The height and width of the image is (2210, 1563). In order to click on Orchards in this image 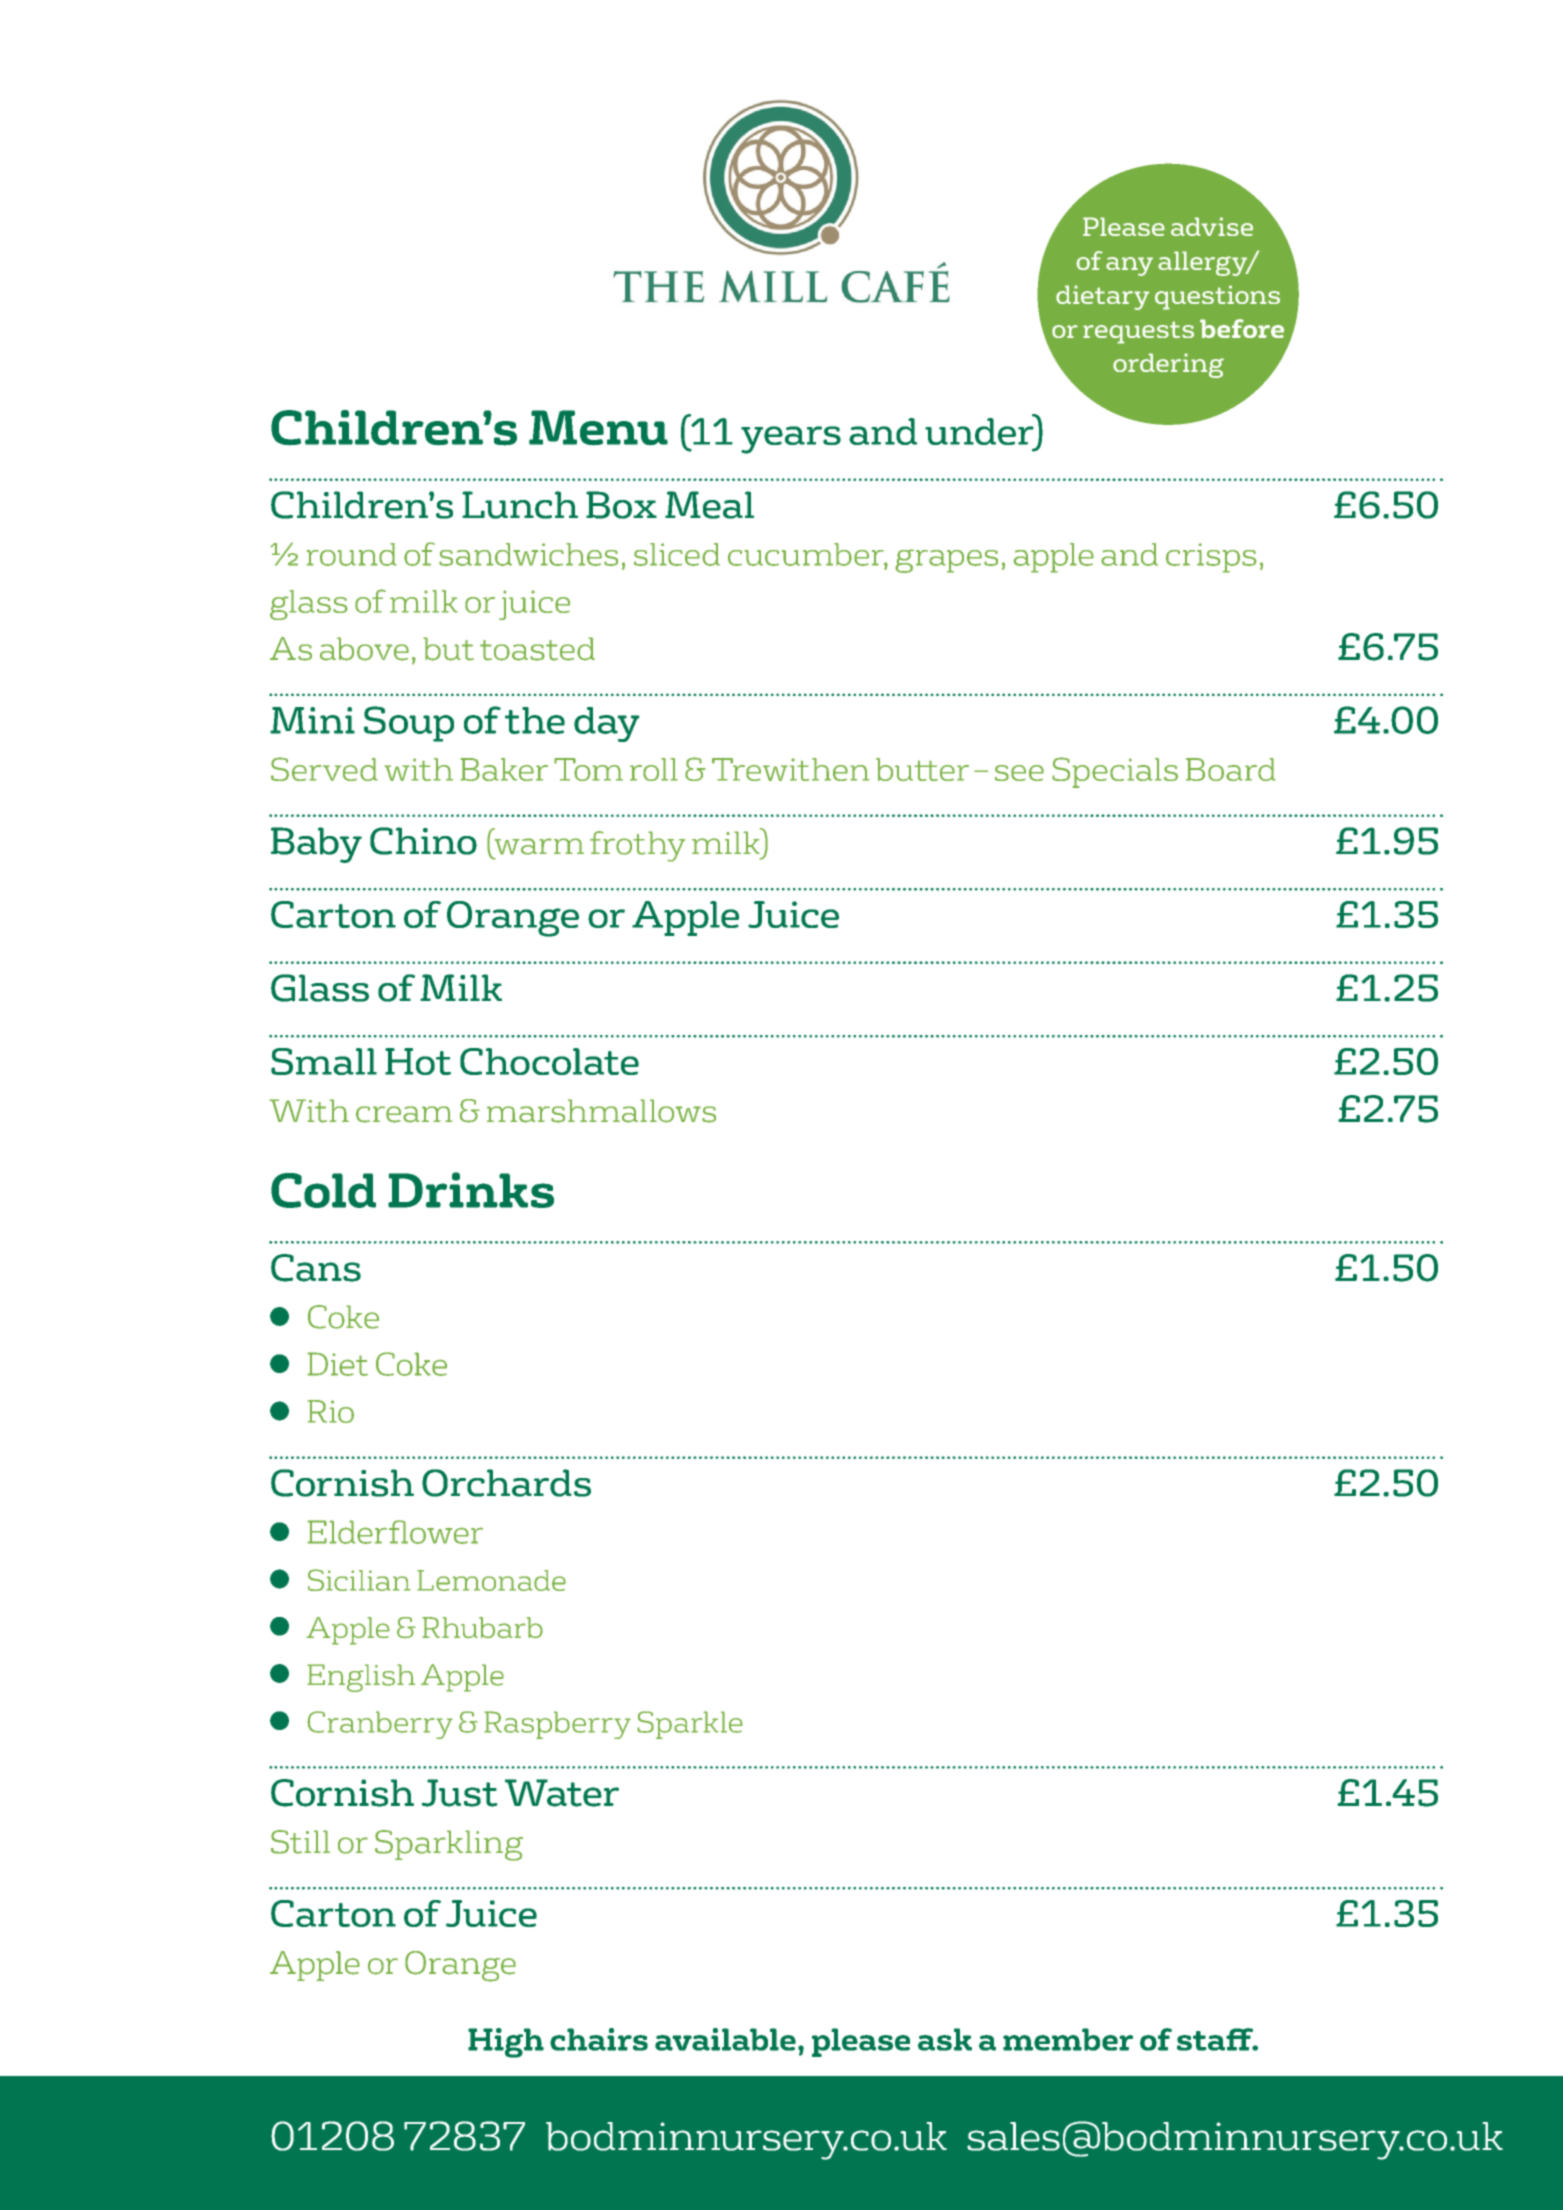, I will do `click(506, 1483)`.
